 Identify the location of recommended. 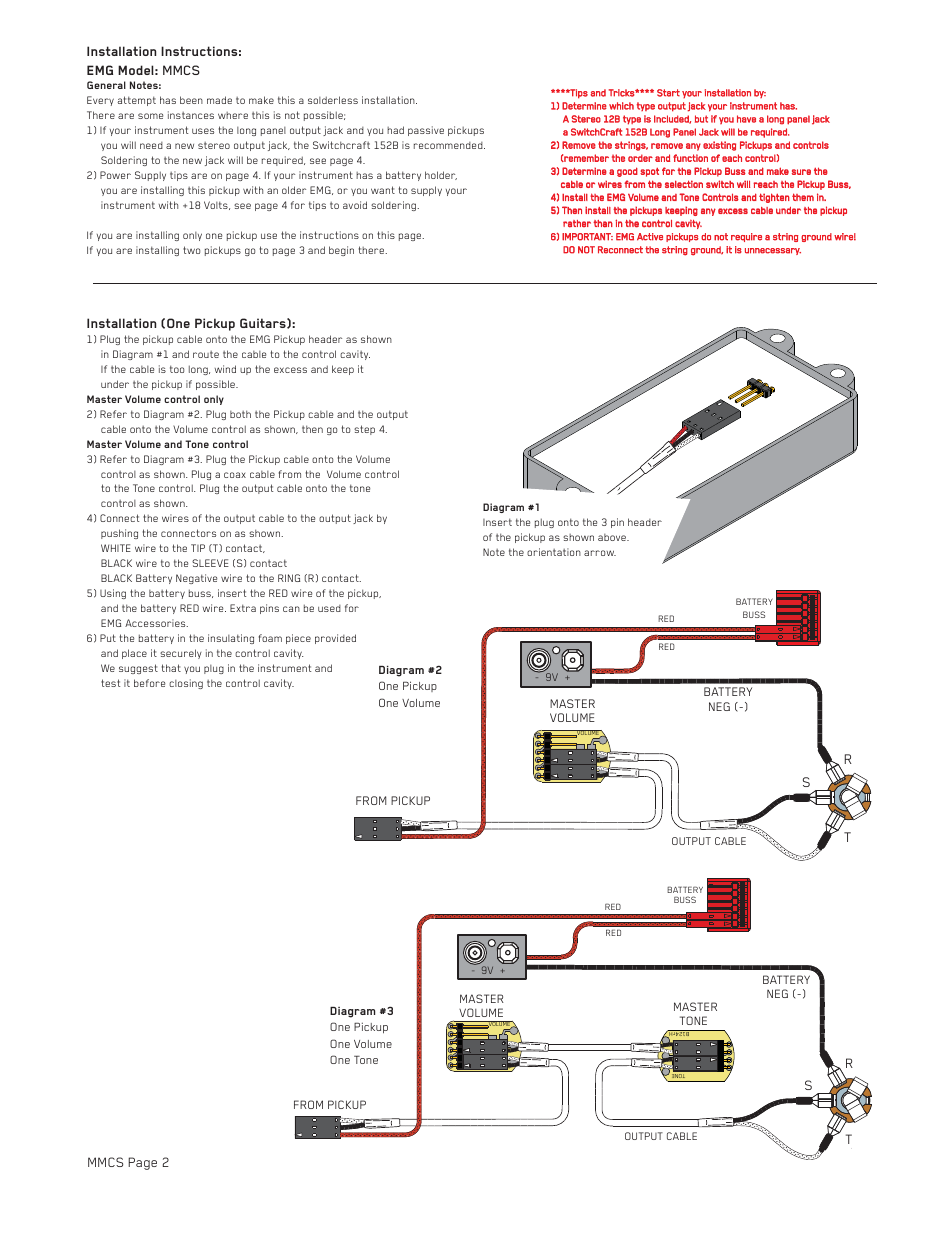
(449, 145).
